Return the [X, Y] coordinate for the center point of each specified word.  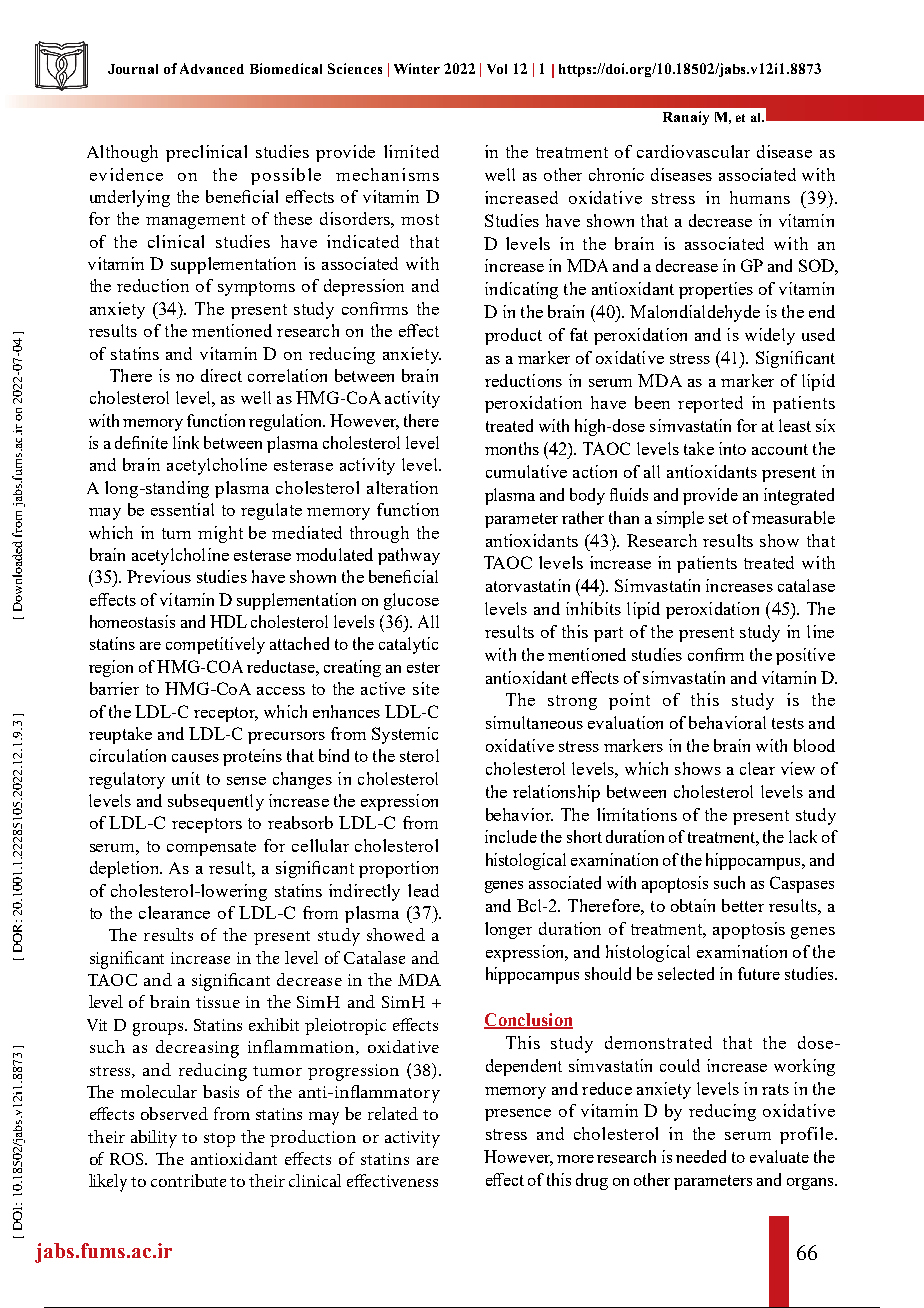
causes [195, 758]
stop [219, 1140]
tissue [218, 1002]
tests [788, 723]
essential [182, 509]
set [718, 518]
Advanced [212, 68]
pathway [409, 556]
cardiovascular [693, 151]
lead [423, 890]
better [743, 905]
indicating [521, 290]
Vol [497, 69]
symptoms [256, 288]
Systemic [405, 735]
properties [716, 290]
